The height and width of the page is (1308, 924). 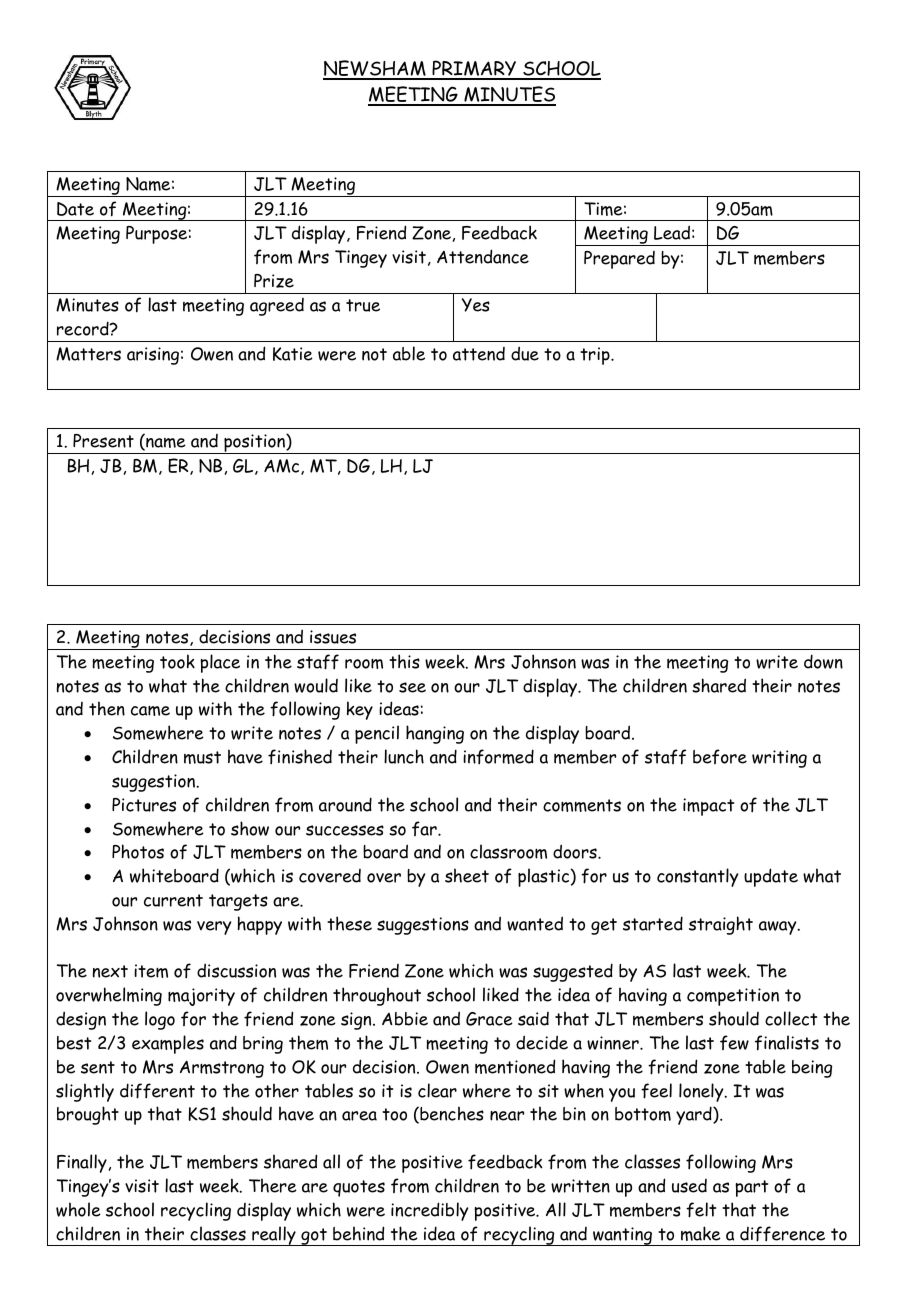 I want to click on whole, so click(x=78, y=1209).
